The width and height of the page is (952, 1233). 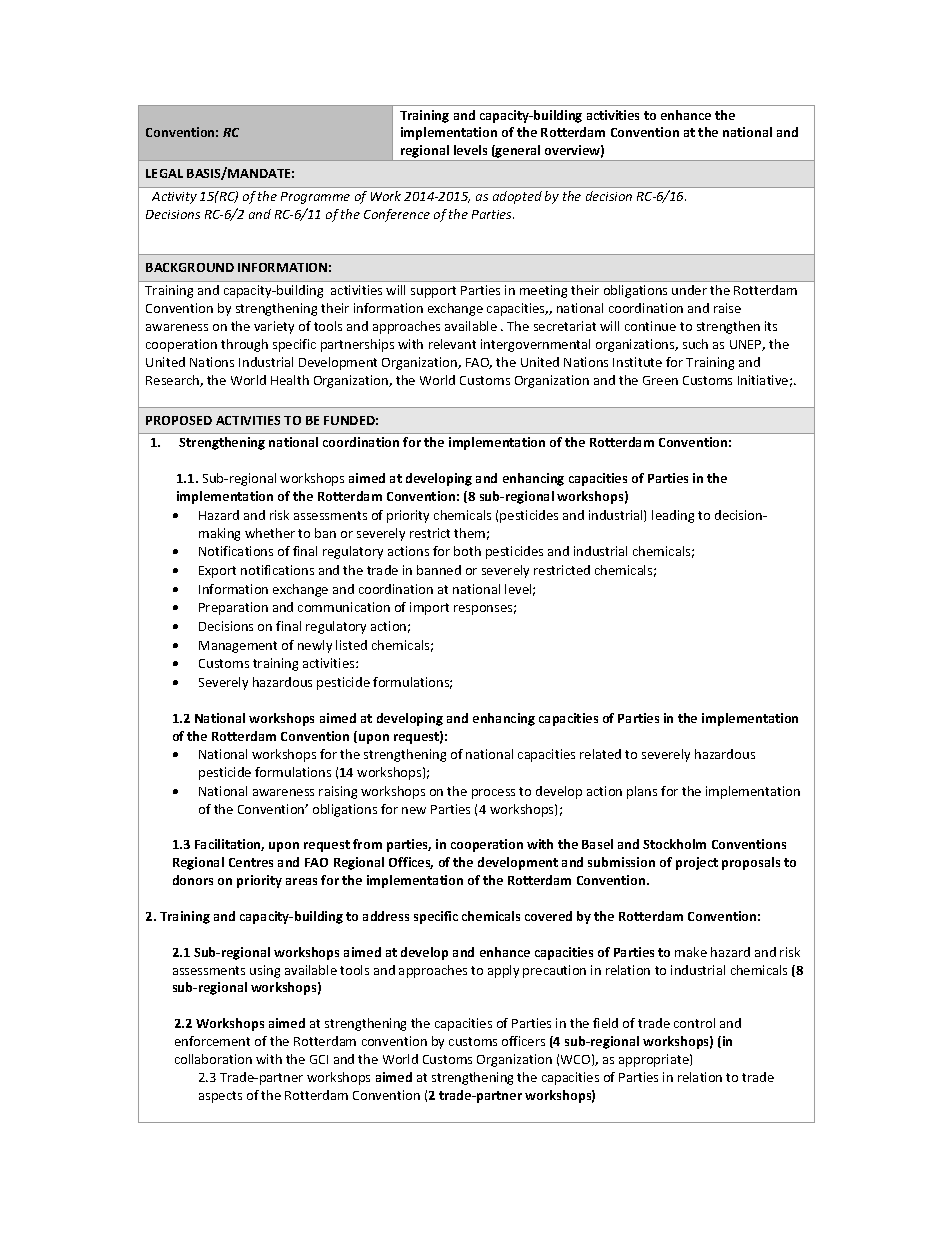 I want to click on Centres, so click(x=251, y=862).
